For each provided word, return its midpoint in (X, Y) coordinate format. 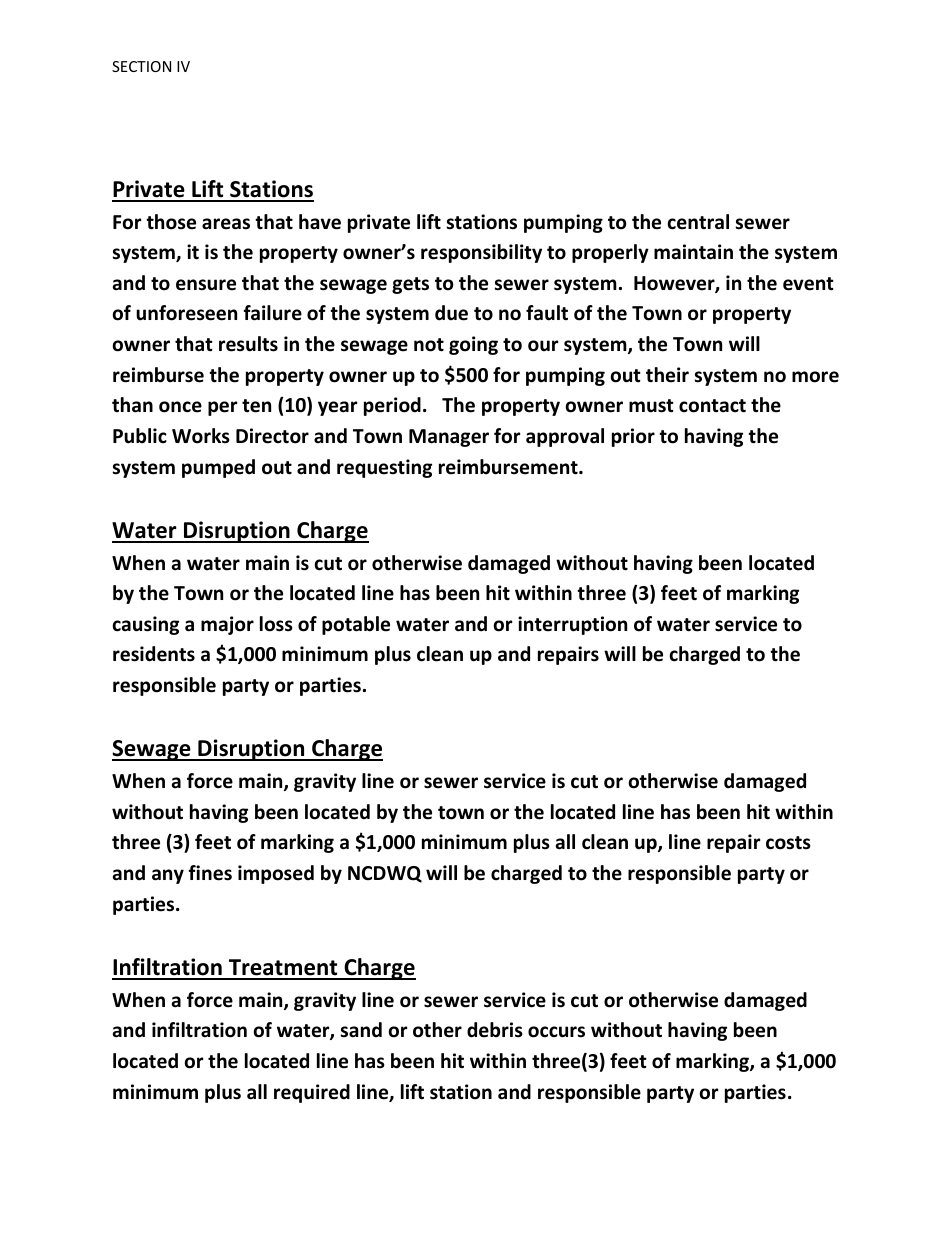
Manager (449, 438)
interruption (572, 625)
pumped (218, 468)
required (312, 1093)
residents (154, 654)
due (451, 313)
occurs (556, 1032)
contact (712, 406)
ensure (206, 285)
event (808, 284)
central (698, 222)
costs (788, 843)
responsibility (481, 253)
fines (210, 873)
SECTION (141, 66)
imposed (276, 874)
